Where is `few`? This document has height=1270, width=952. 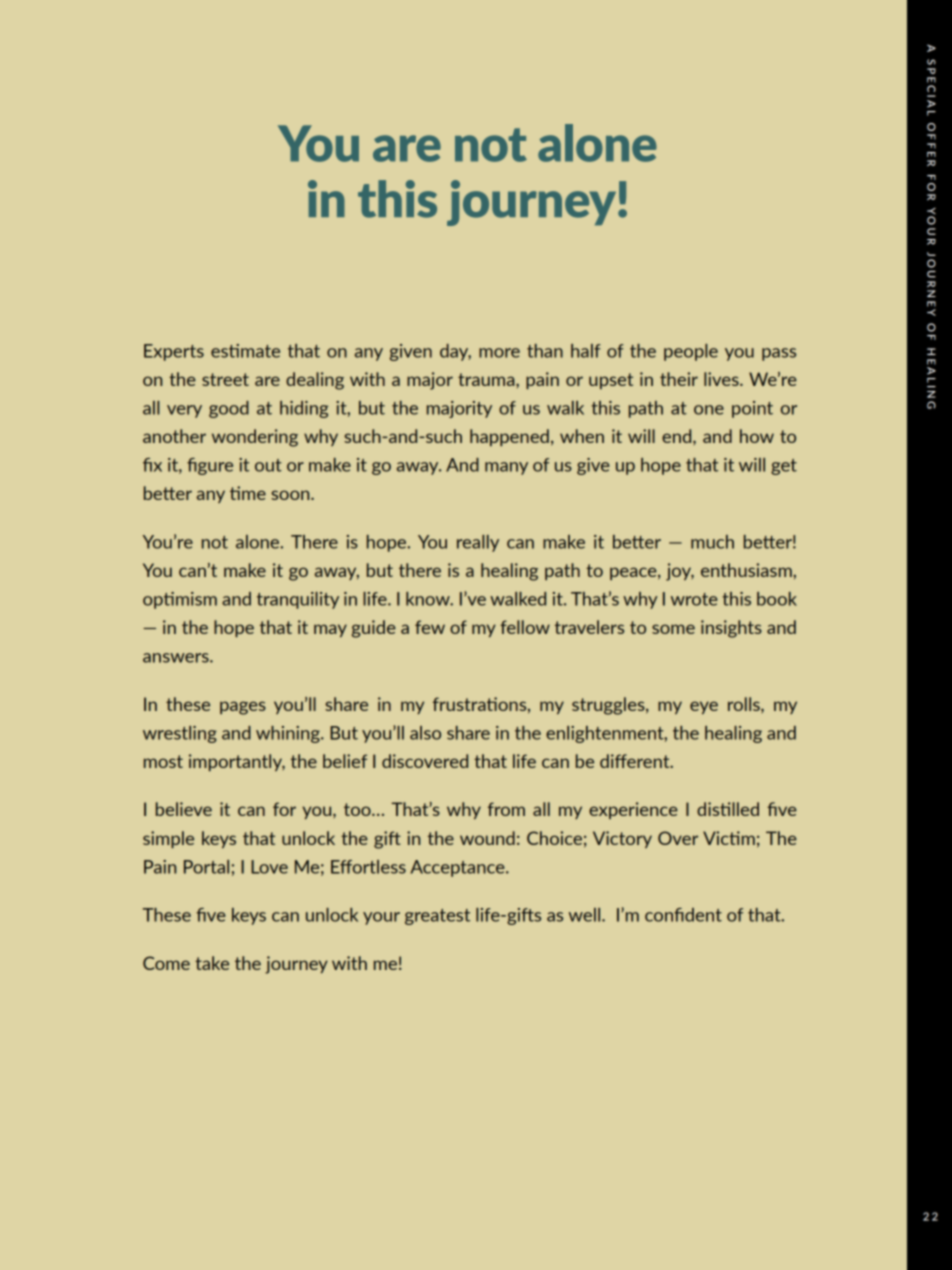 few is located at coordinates (430, 627).
